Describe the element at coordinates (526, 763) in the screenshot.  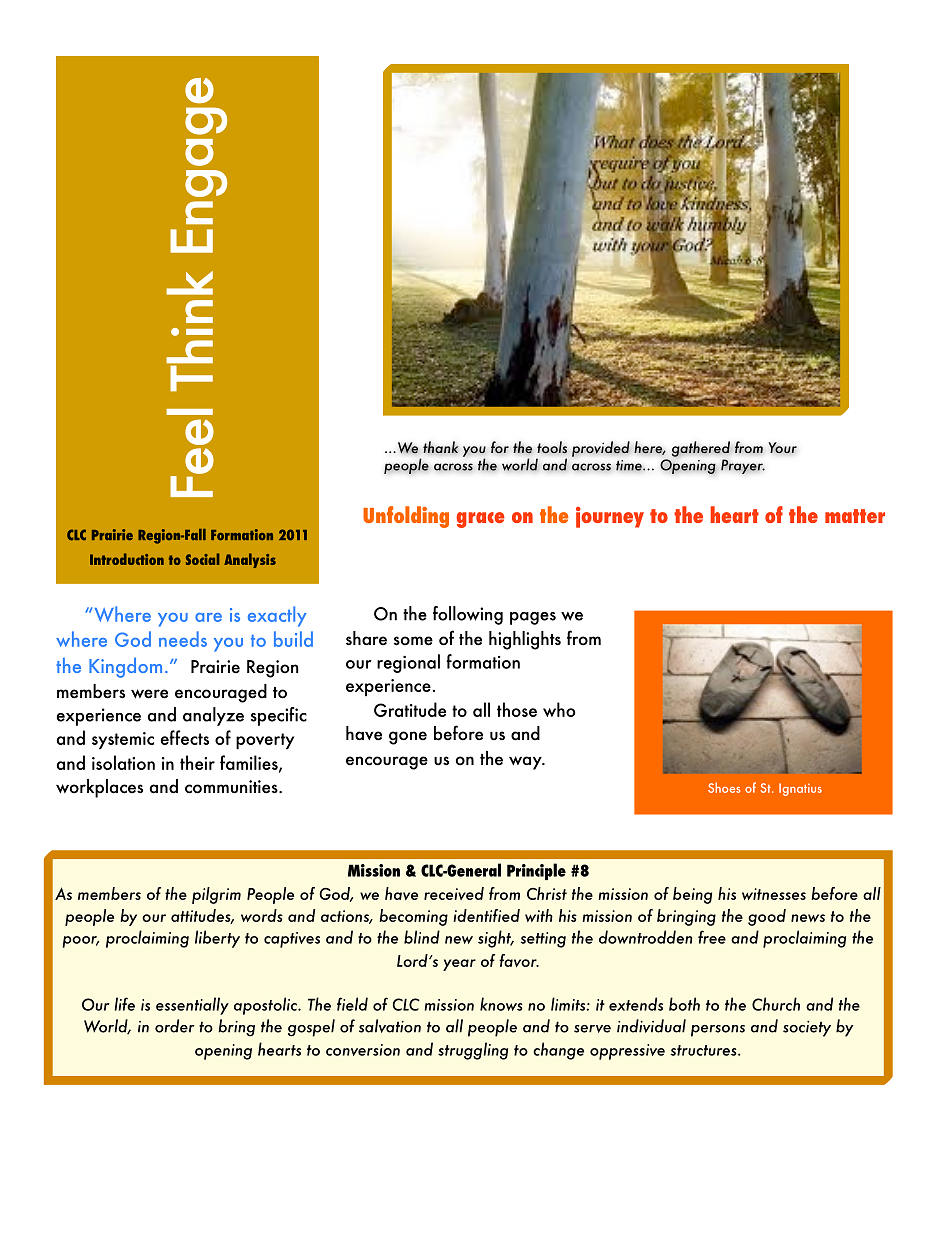
I see `way` at that location.
